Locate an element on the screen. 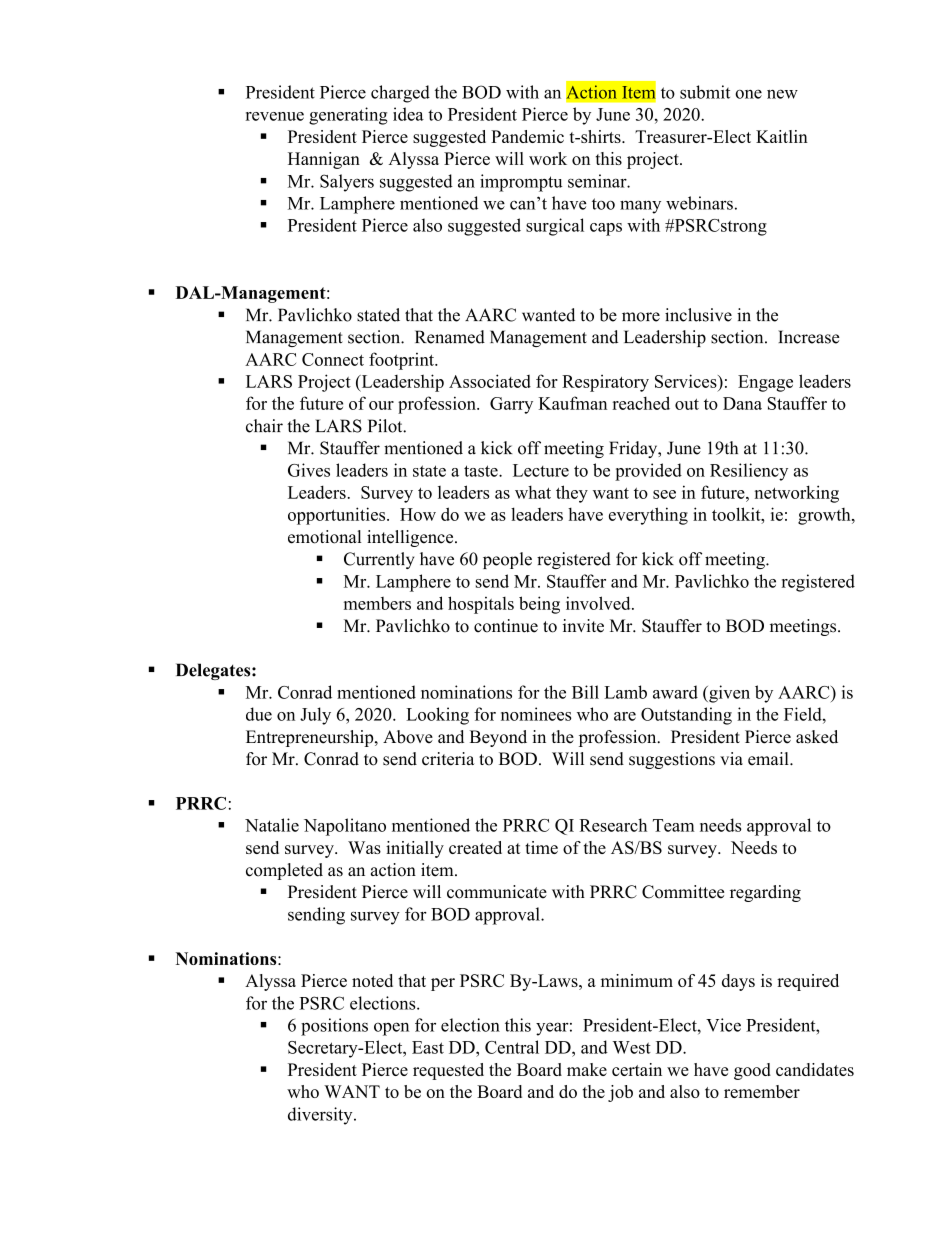 The height and width of the screenshot is (1233, 952). being is located at coordinates (539, 605).
